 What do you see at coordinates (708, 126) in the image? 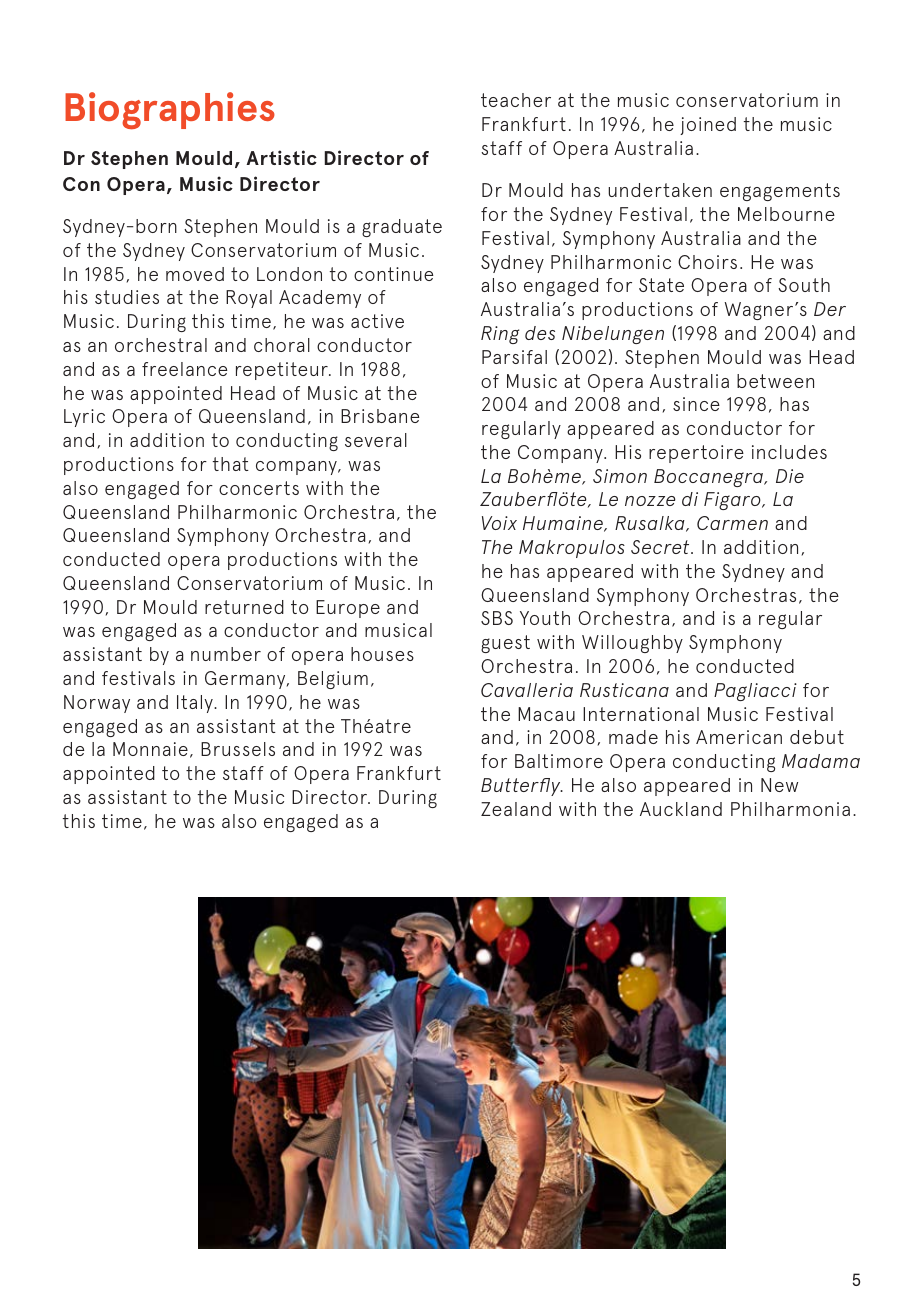
I see `joined` at bounding box center [708, 126].
